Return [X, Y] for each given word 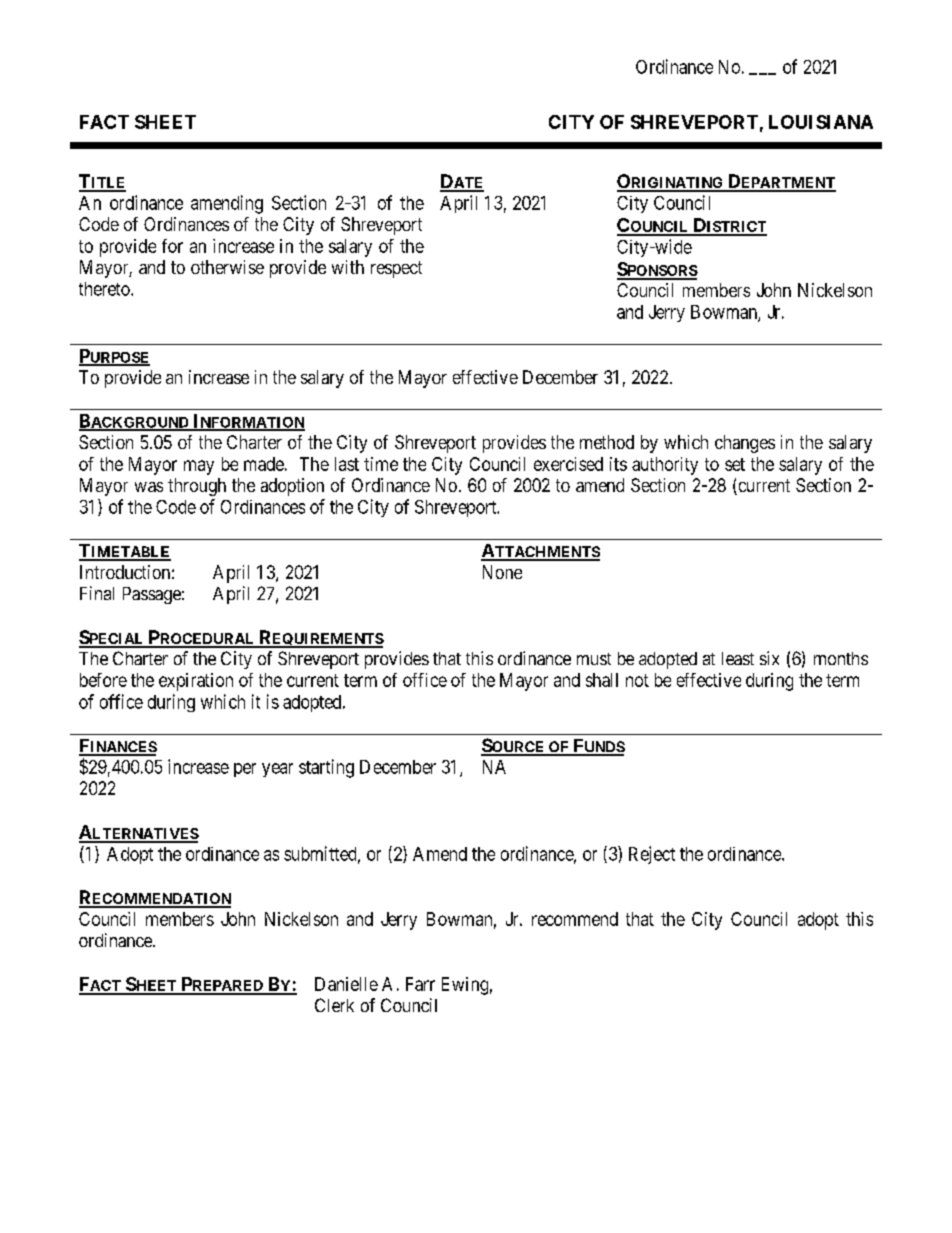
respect [396, 269]
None [502, 572]
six [769, 658]
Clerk [334, 1005]
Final [97, 593]
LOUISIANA [821, 122]
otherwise [227, 267]
